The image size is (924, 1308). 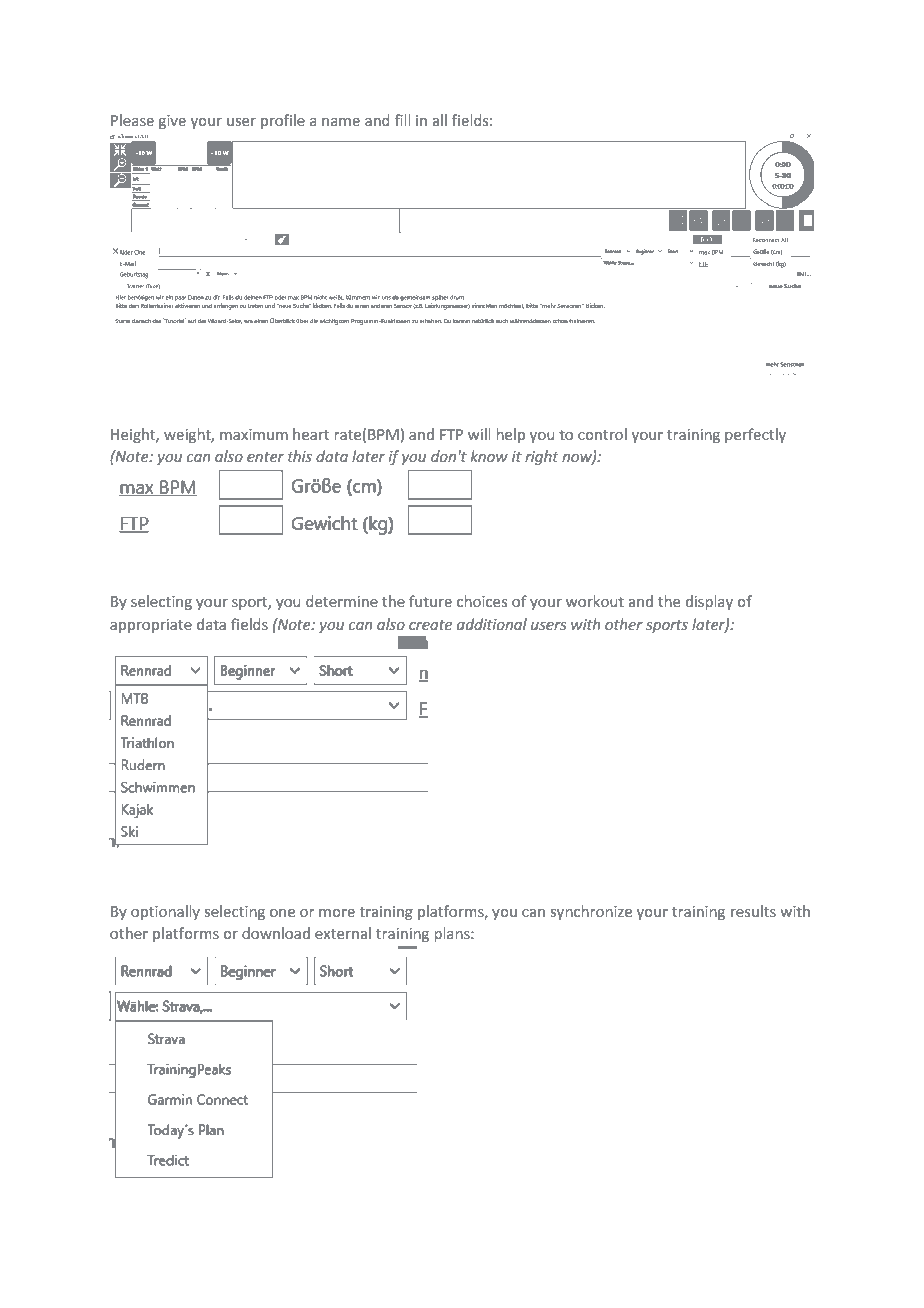 What do you see at coordinates (341, 122) in the document?
I see `name` at bounding box center [341, 122].
